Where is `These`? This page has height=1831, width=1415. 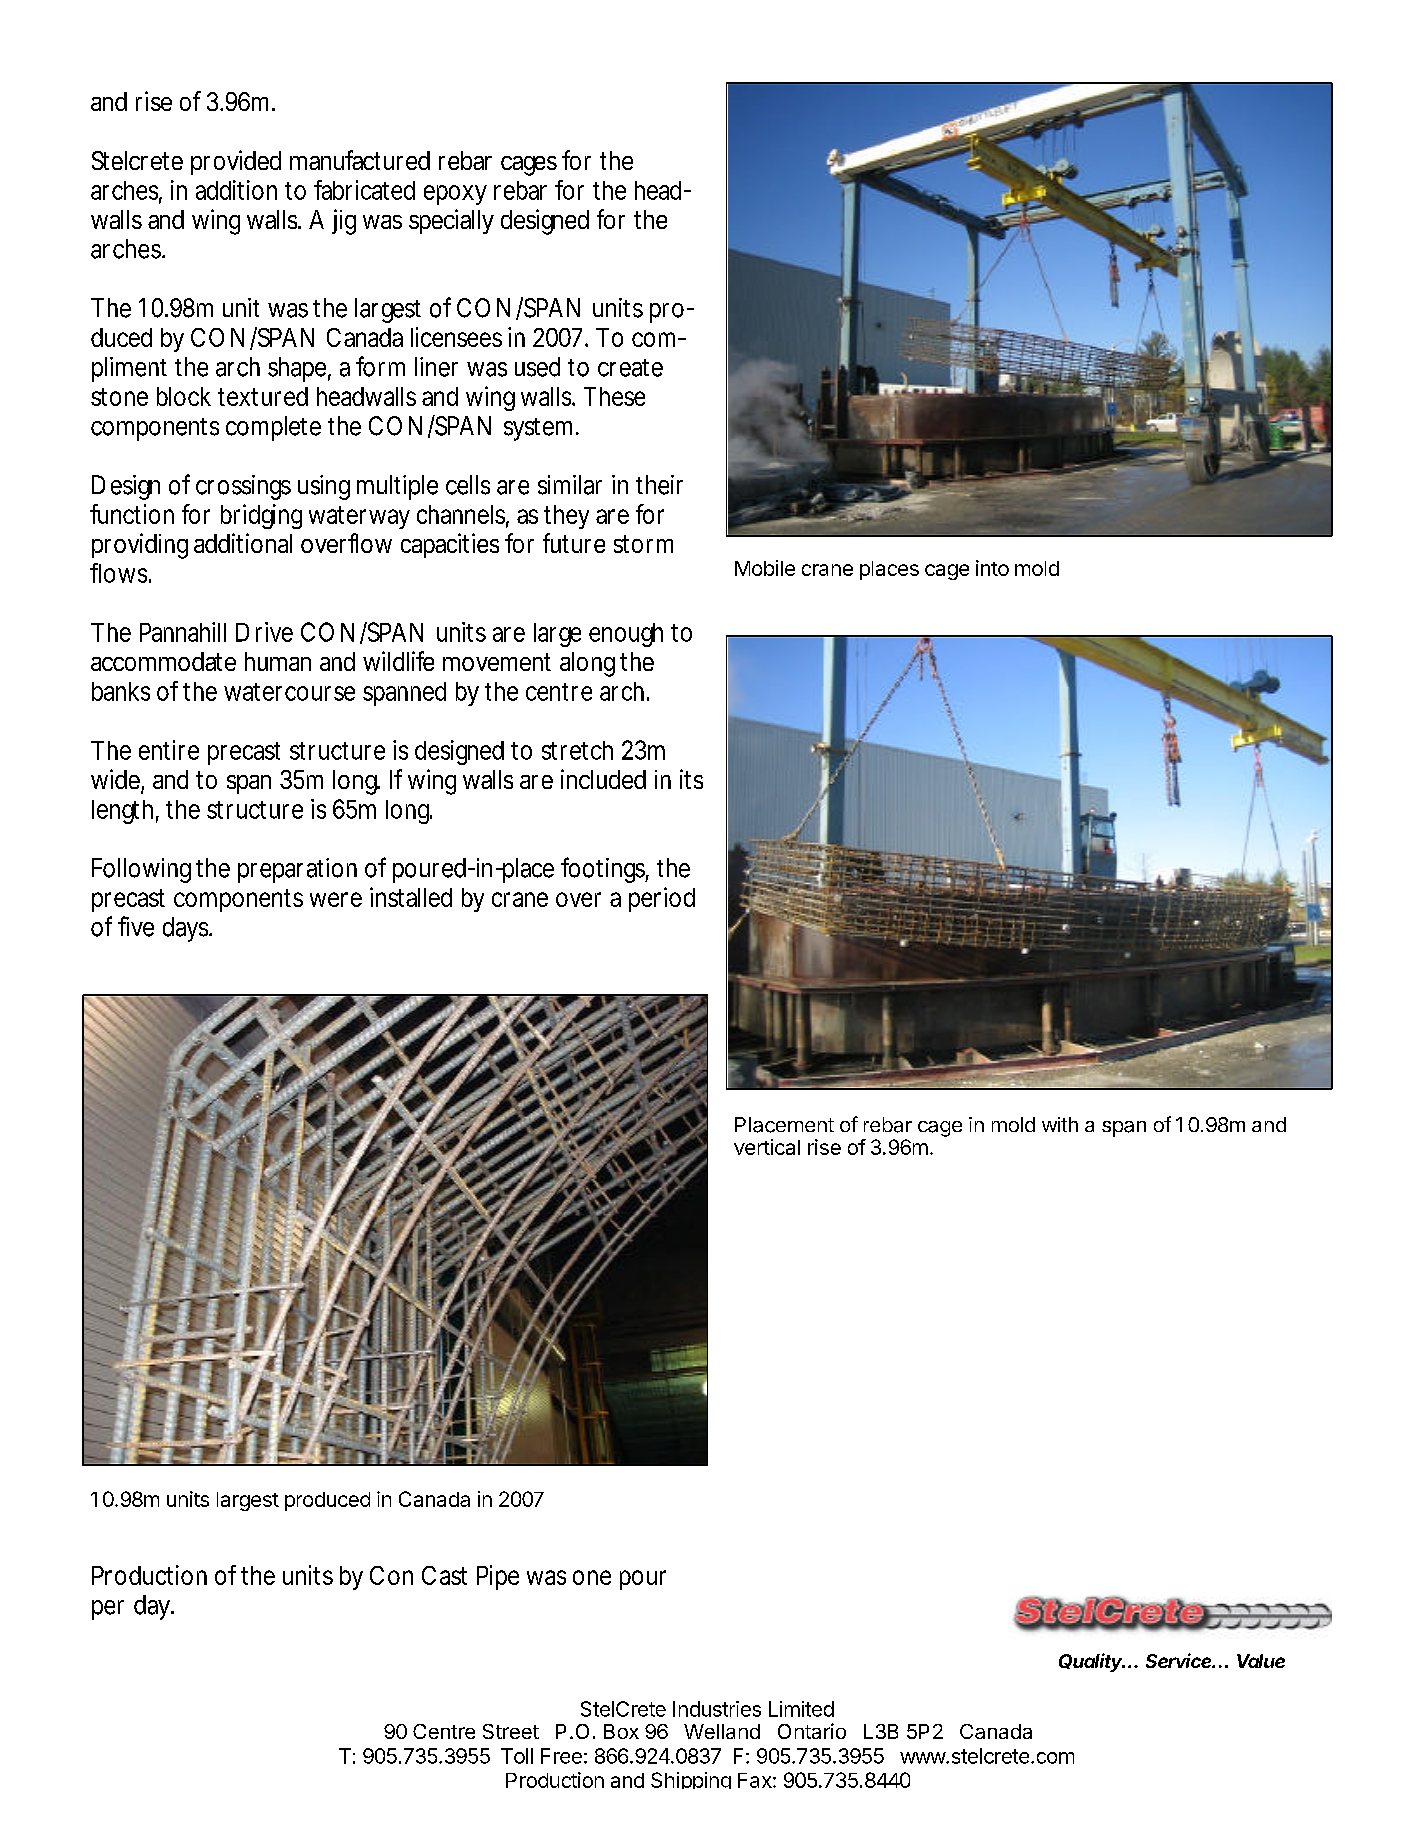 These is located at coordinates (614, 396).
